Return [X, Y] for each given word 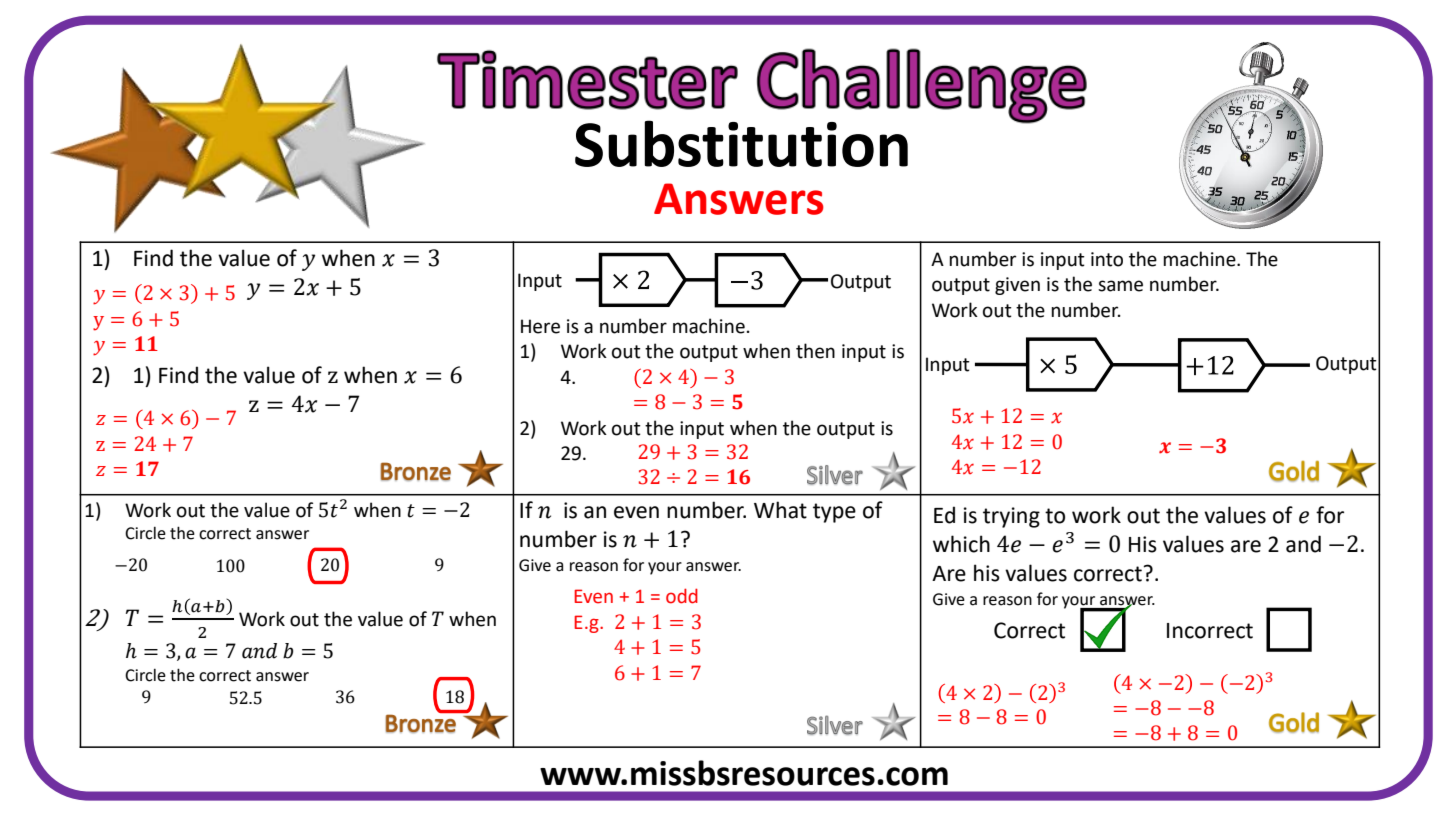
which [961, 544]
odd [682, 596]
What [780, 510]
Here [540, 326]
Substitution [741, 143]
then [815, 351]
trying [1011, 517]
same [1120, 286]
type [834, 513]
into [1107, 259]
